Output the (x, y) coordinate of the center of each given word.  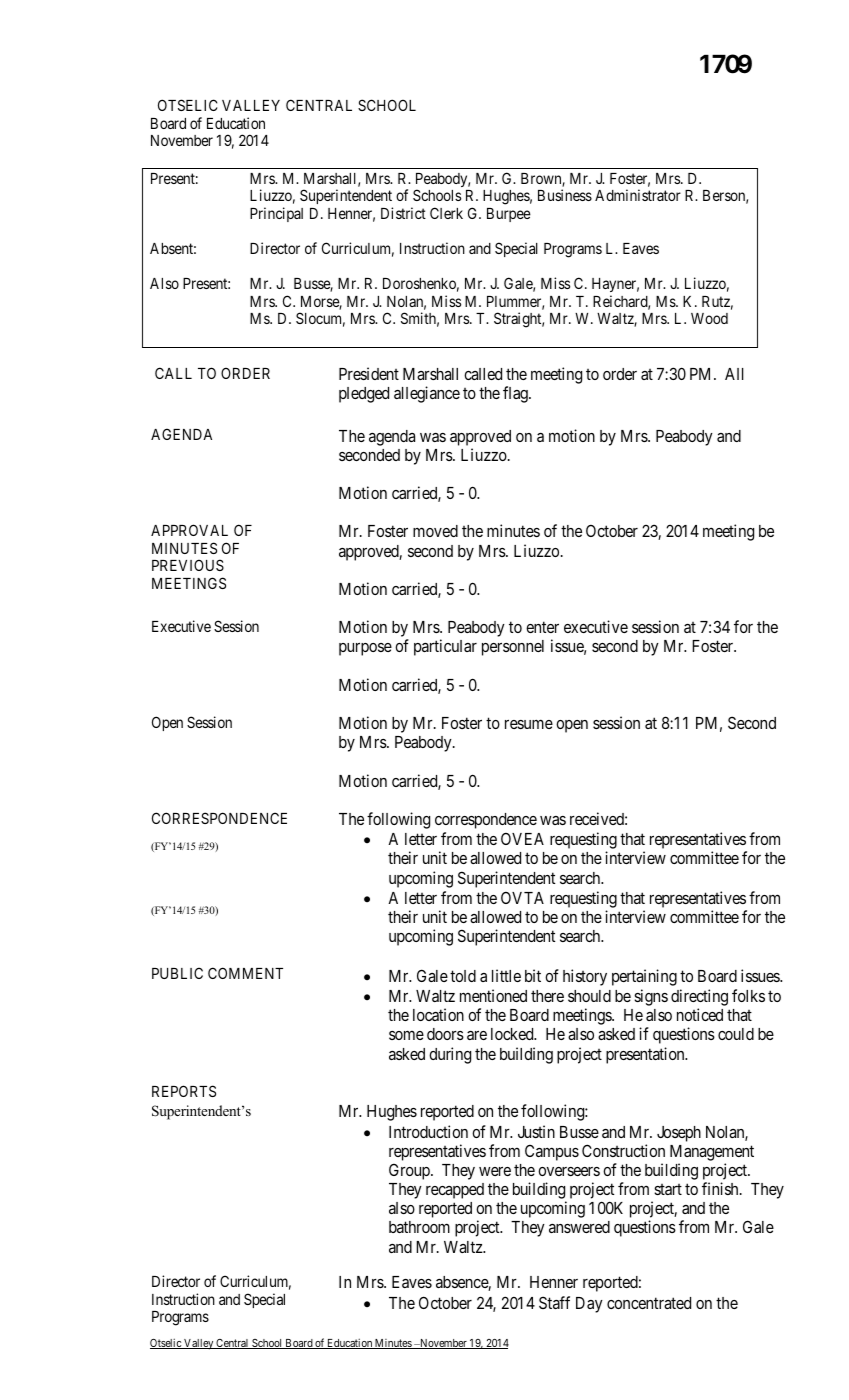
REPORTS (184, 1091)
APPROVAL (189, 530)
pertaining (644, 977)
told (463, 976)
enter (542, 627)
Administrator (638, 195)
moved (435, 531)
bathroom (419, 1227)
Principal (276, 214)
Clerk (446, 213)
